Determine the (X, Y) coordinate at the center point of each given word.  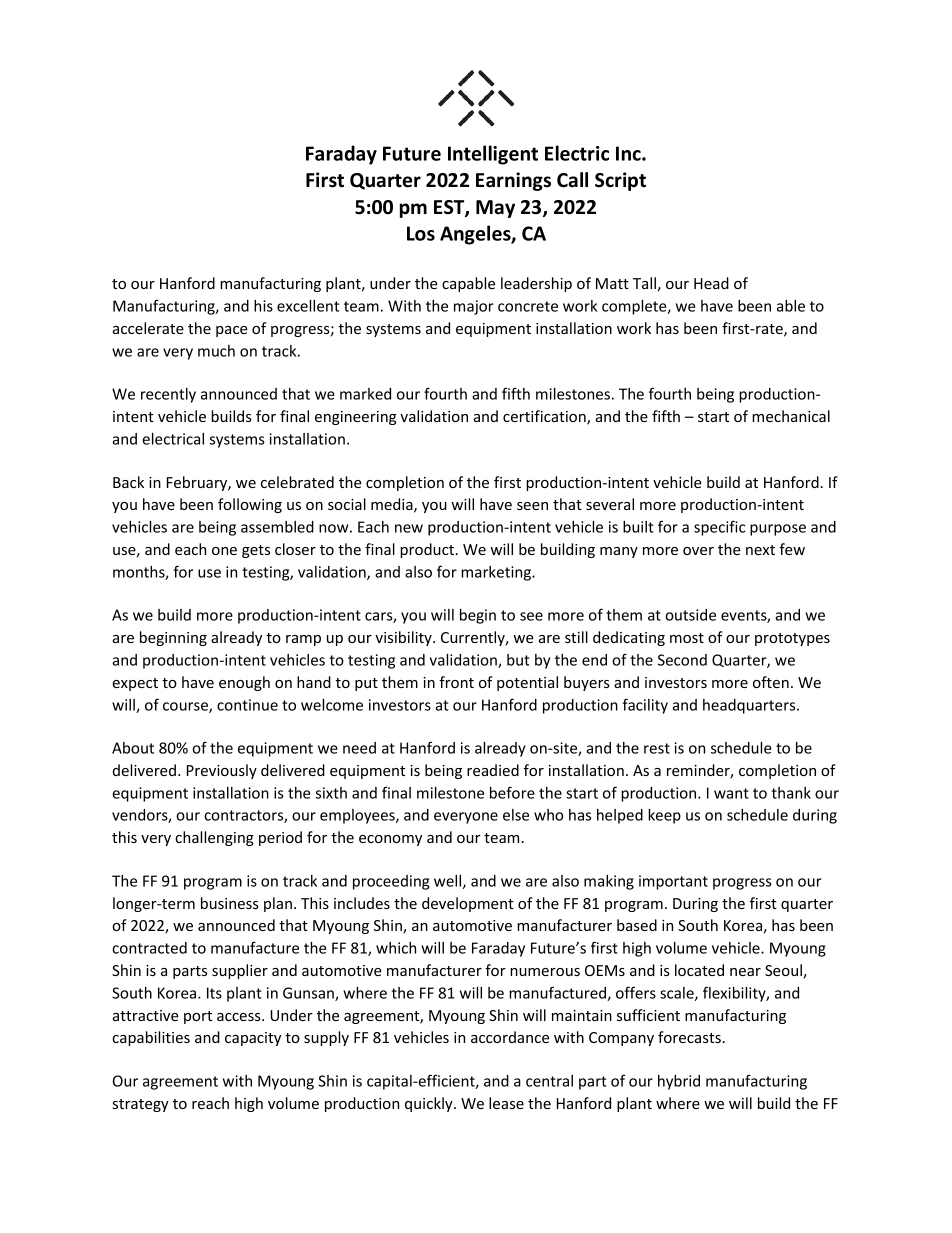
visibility (404, 638)
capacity (253, 1039)
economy (390, 840)
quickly (430, 1104)
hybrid (679, 1082)
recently (168, 395)
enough (244, 683)
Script (620, 181)
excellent (308, 306)
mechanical (791, 416)
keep (664, 816)
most (687, 638)
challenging (214, 838)
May (495, 209)
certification (545, 417)
